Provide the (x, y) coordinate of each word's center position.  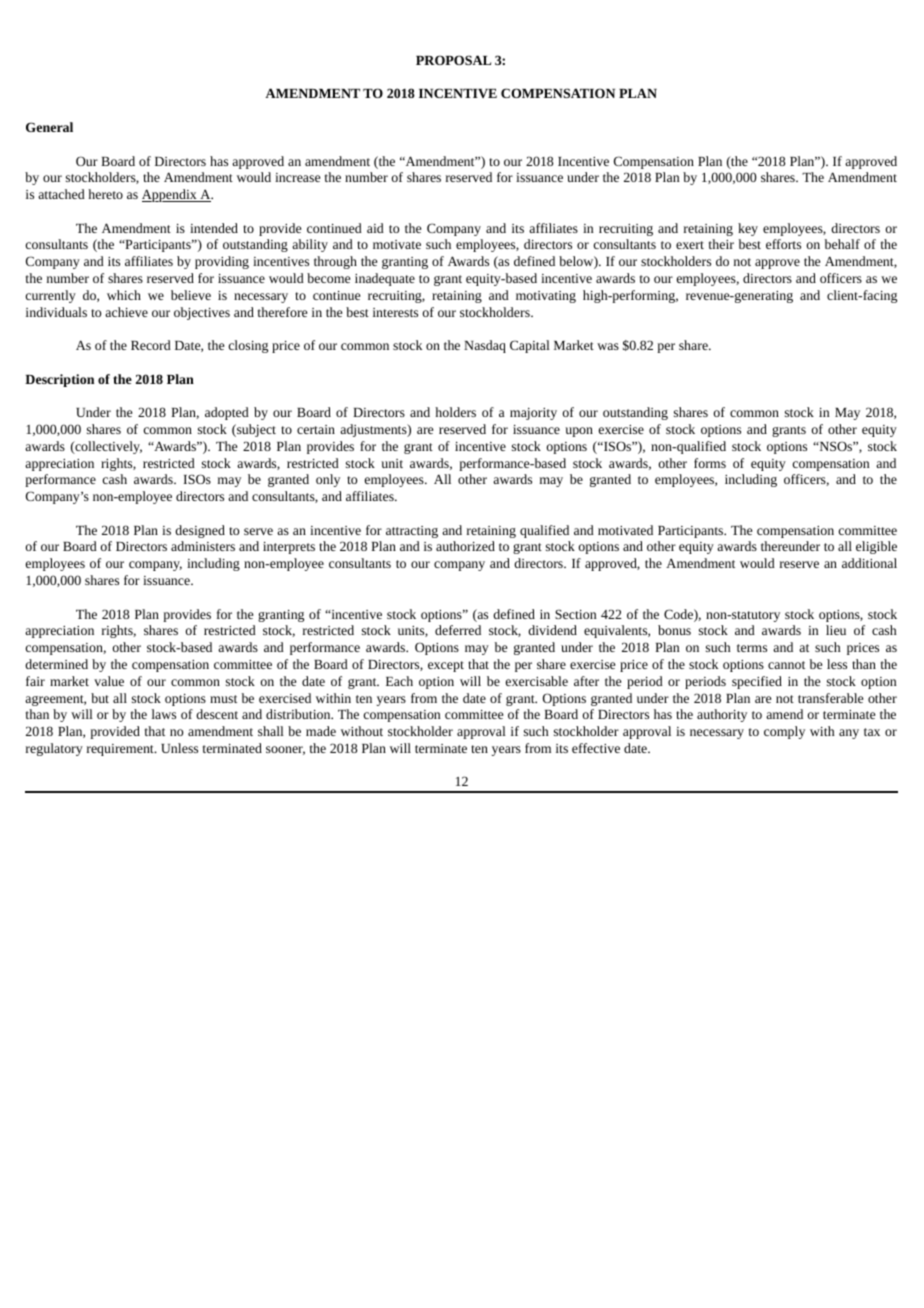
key (748, 229)
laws (164, 714)
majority (533, 414)
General (49, 127)
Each (399, 681)
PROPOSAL (453, 60)
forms (710, 463)
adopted (227, 413)
